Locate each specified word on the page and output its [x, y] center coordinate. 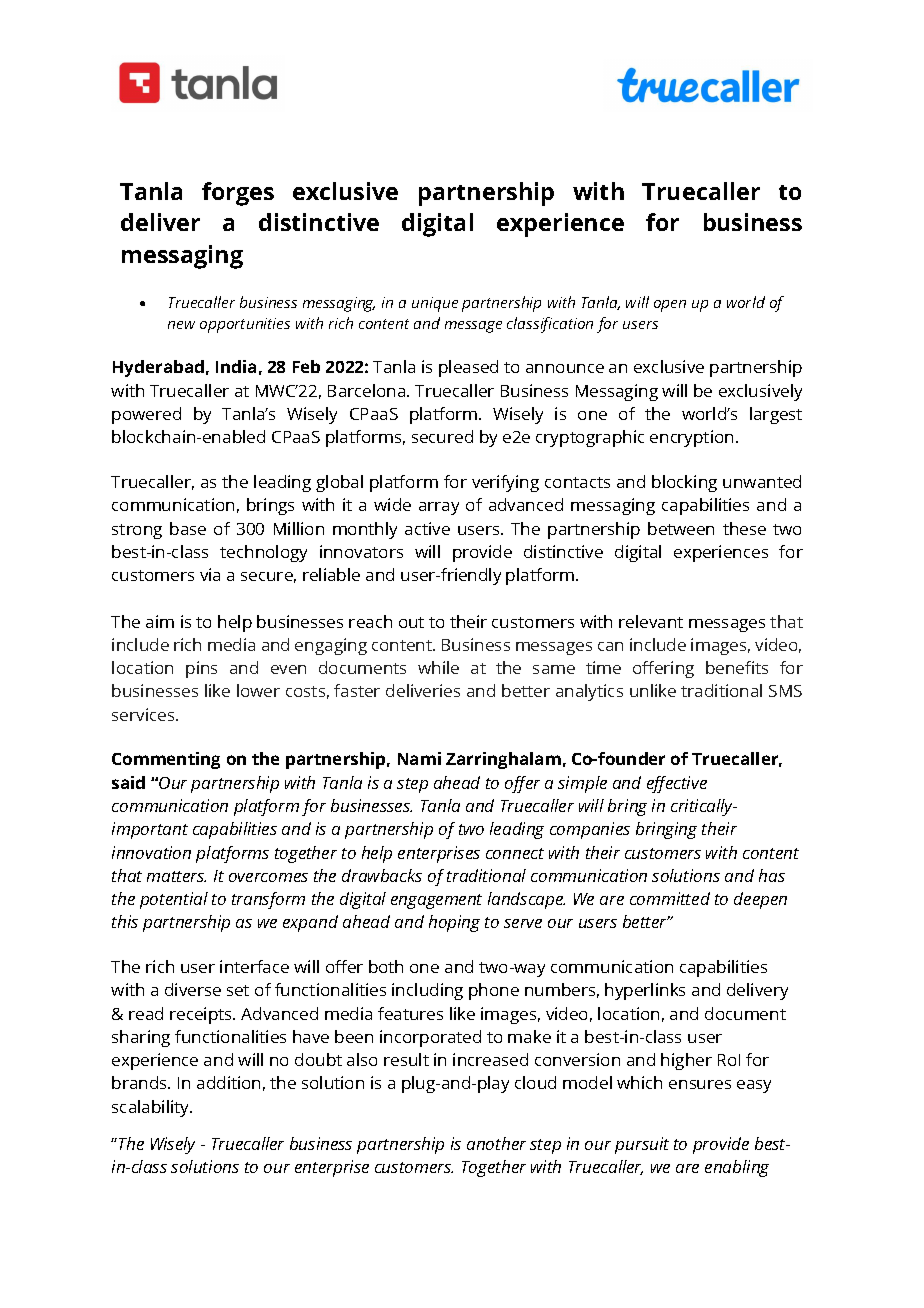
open [670, 306]
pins [201, 669]
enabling [737, 1168]
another [496, 1143]
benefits [737, 667]
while [438, 667]
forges [238, 194]
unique [435, 304]
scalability [152, 1108]
